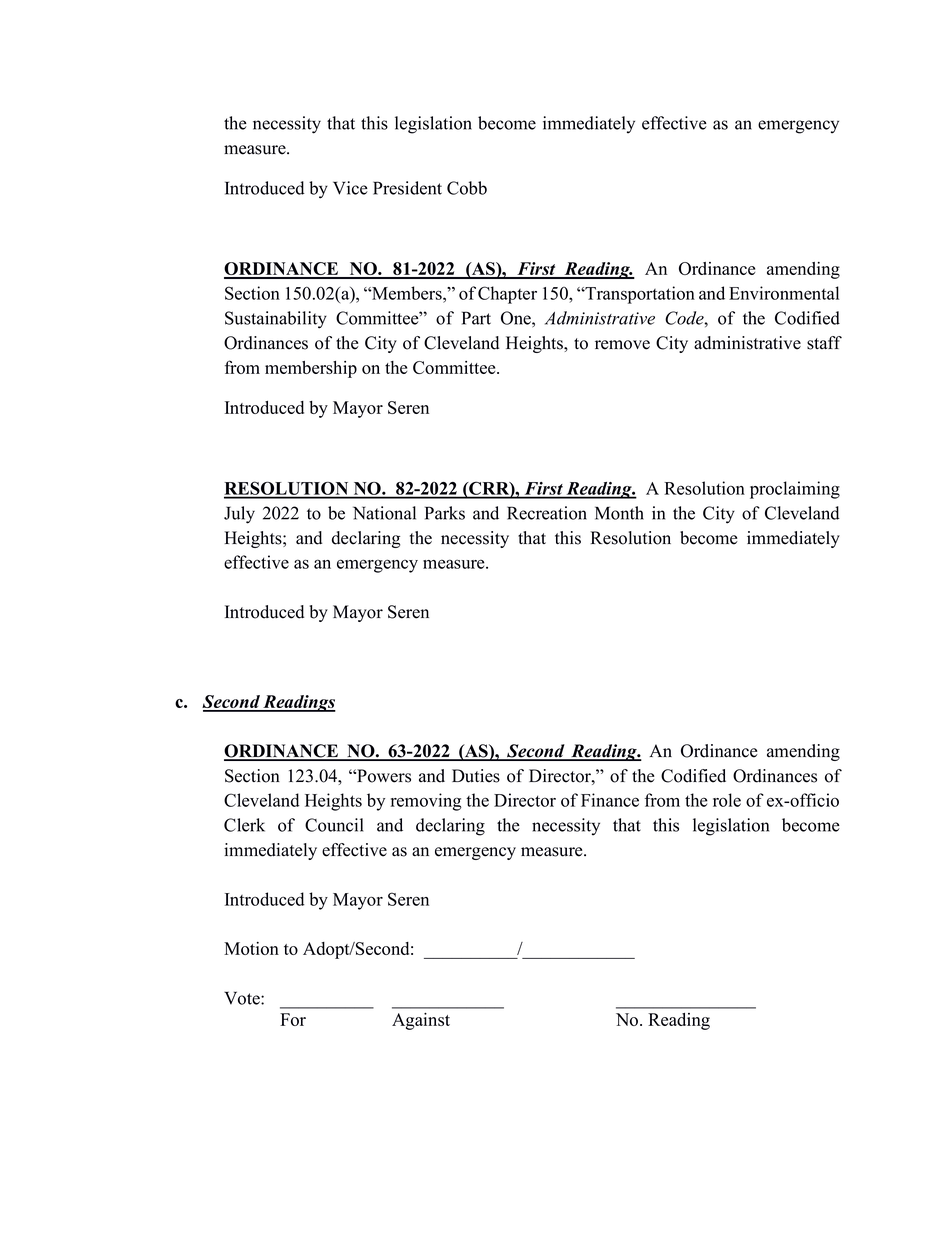  Describe the element at coordinates (350, 188) in the page. I see `Vice` at that location.
